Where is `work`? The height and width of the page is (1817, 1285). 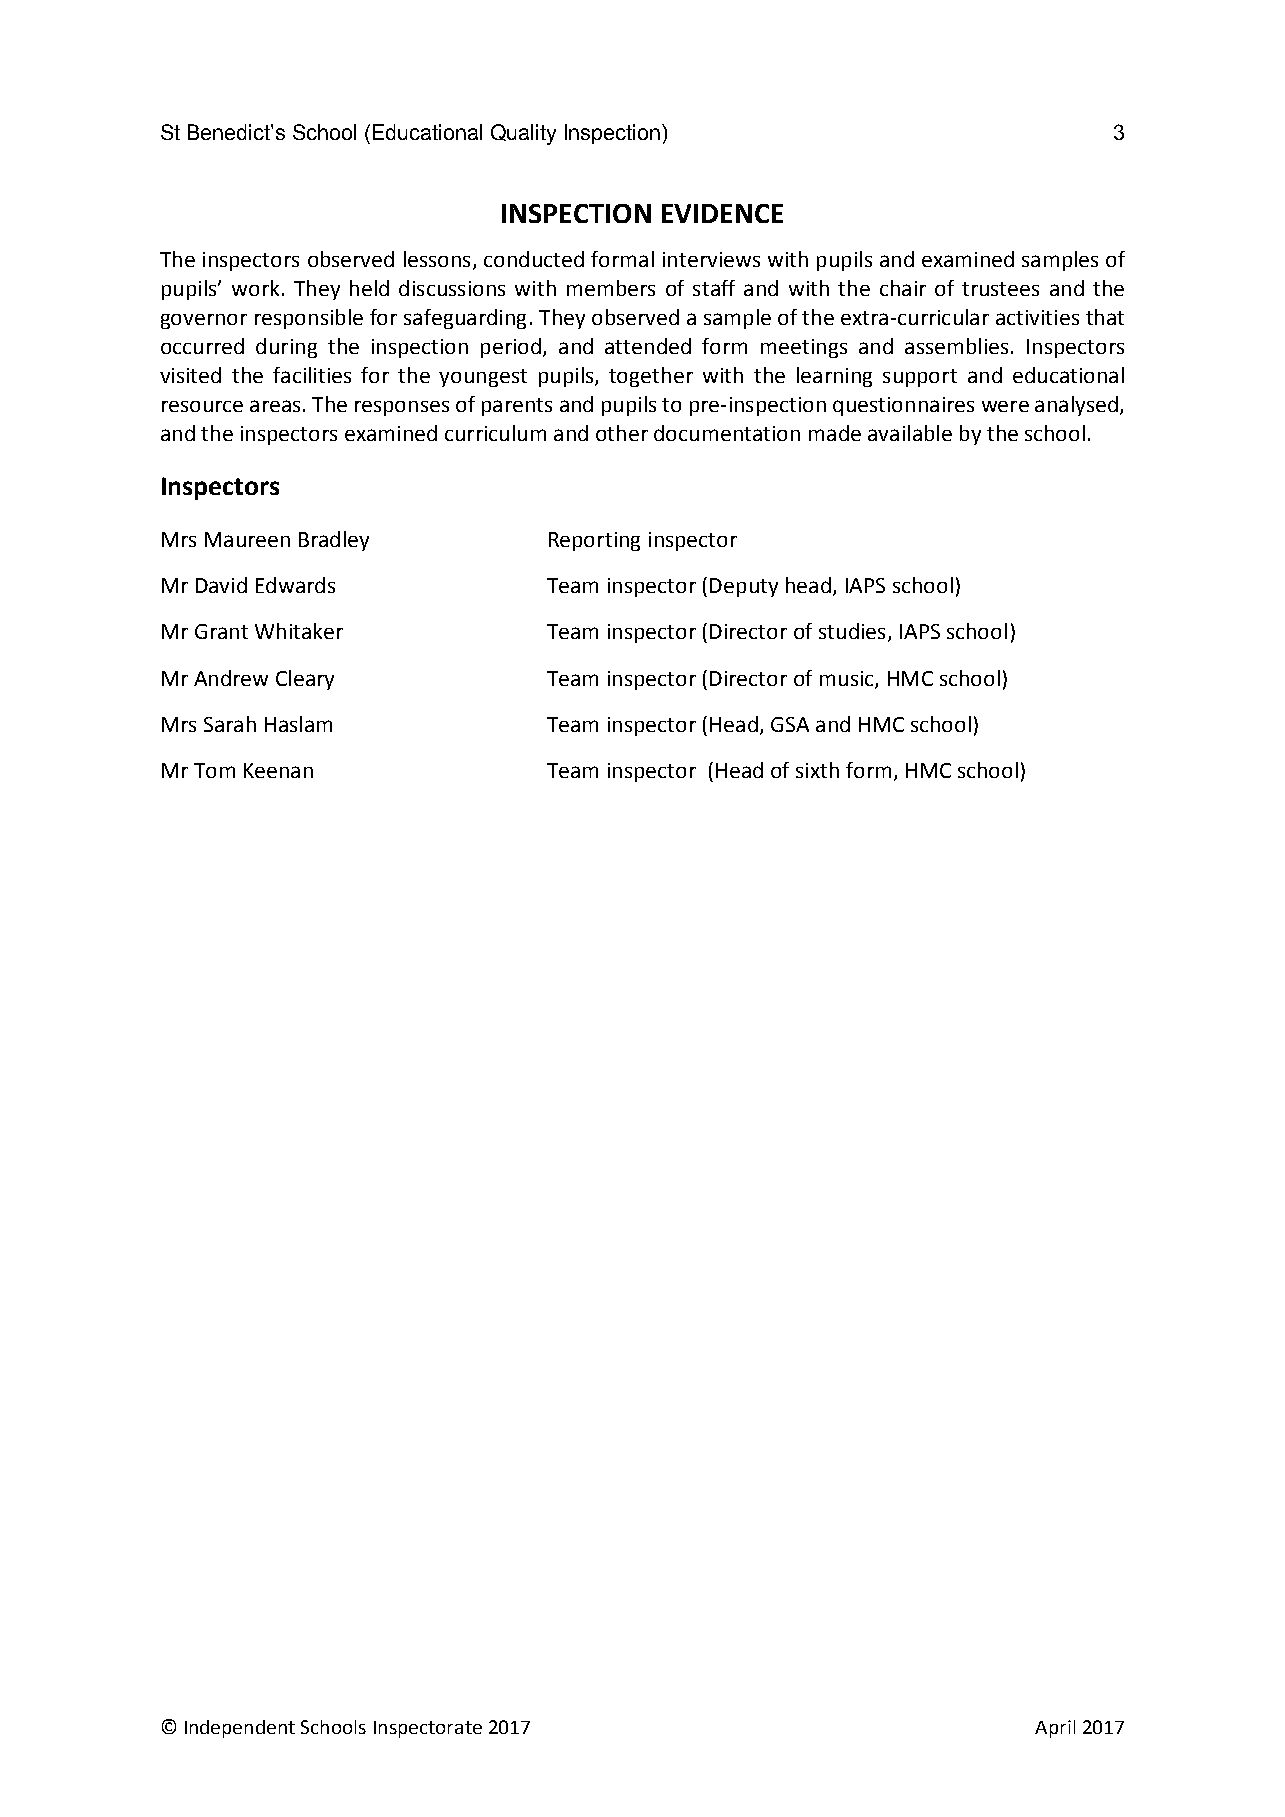 work is located at coordinates (255, 288).
